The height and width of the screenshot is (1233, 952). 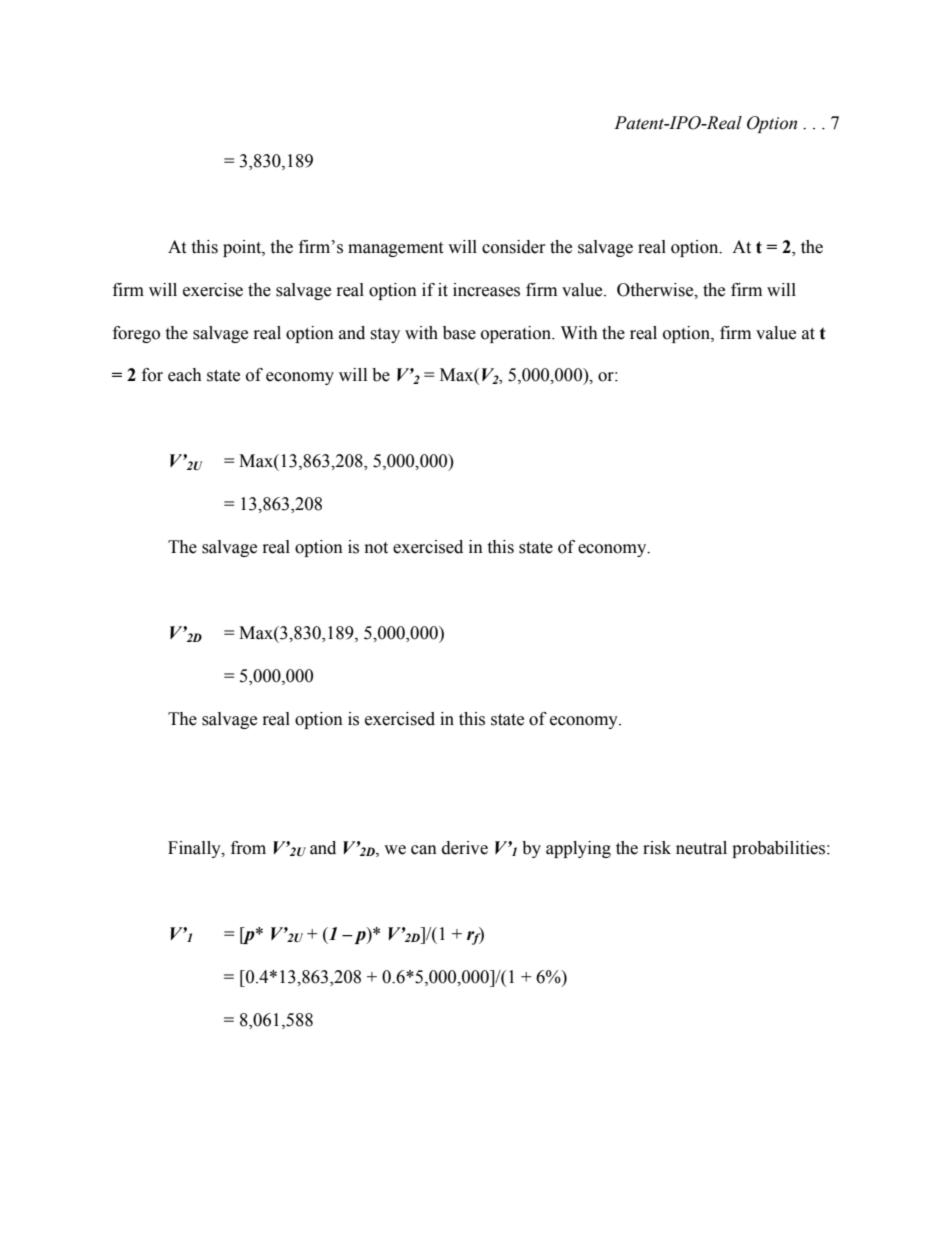 I want to click on Finally, so click(x=195, y=849).
